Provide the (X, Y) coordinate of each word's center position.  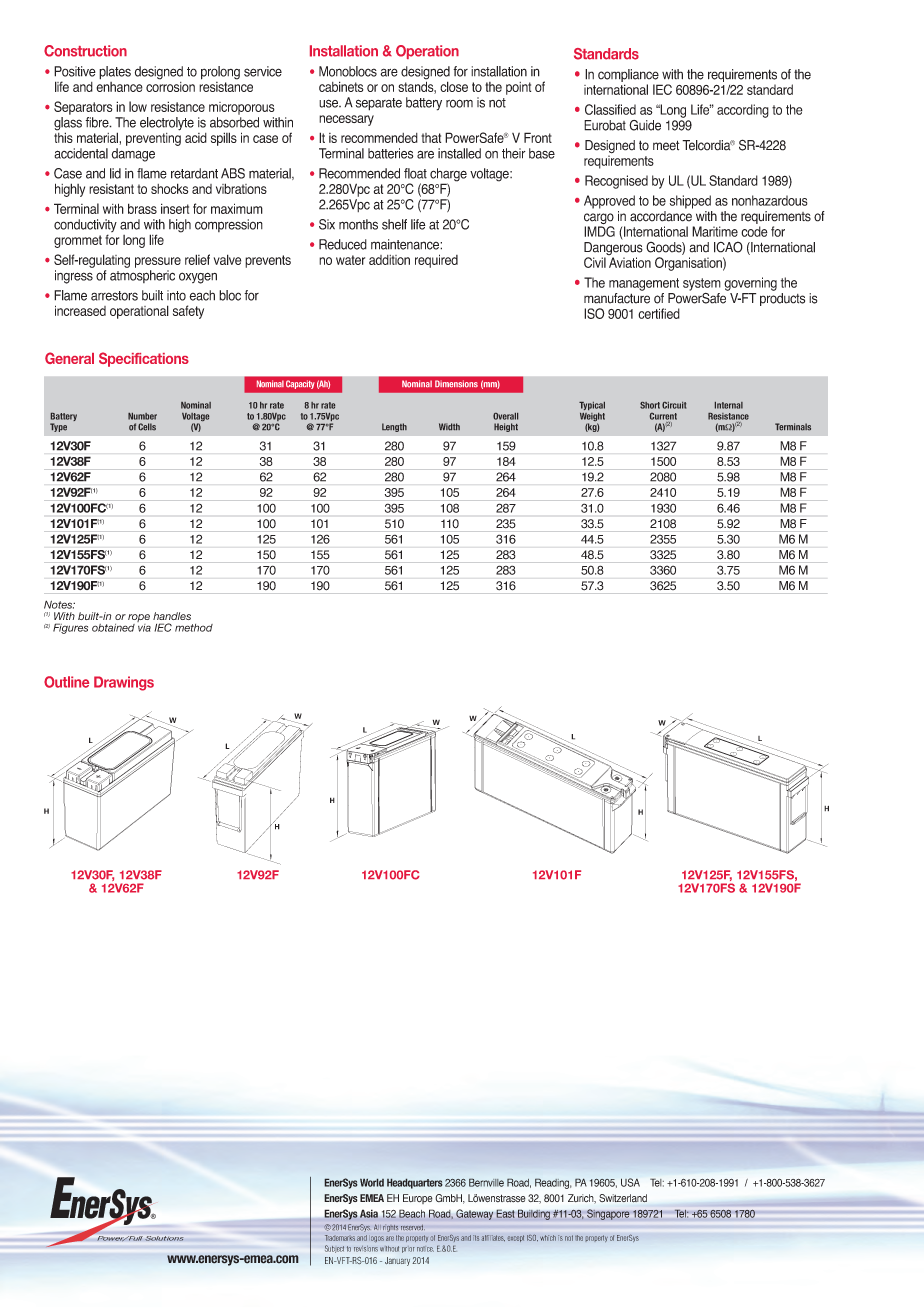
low (138, 106)
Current (663, 416)
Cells (147, 427)
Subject (334, 1249)
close (454, 86)
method (194, 628)
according (743, 111)
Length (394, 427)
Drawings (124, 683)
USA (630, 1182)
